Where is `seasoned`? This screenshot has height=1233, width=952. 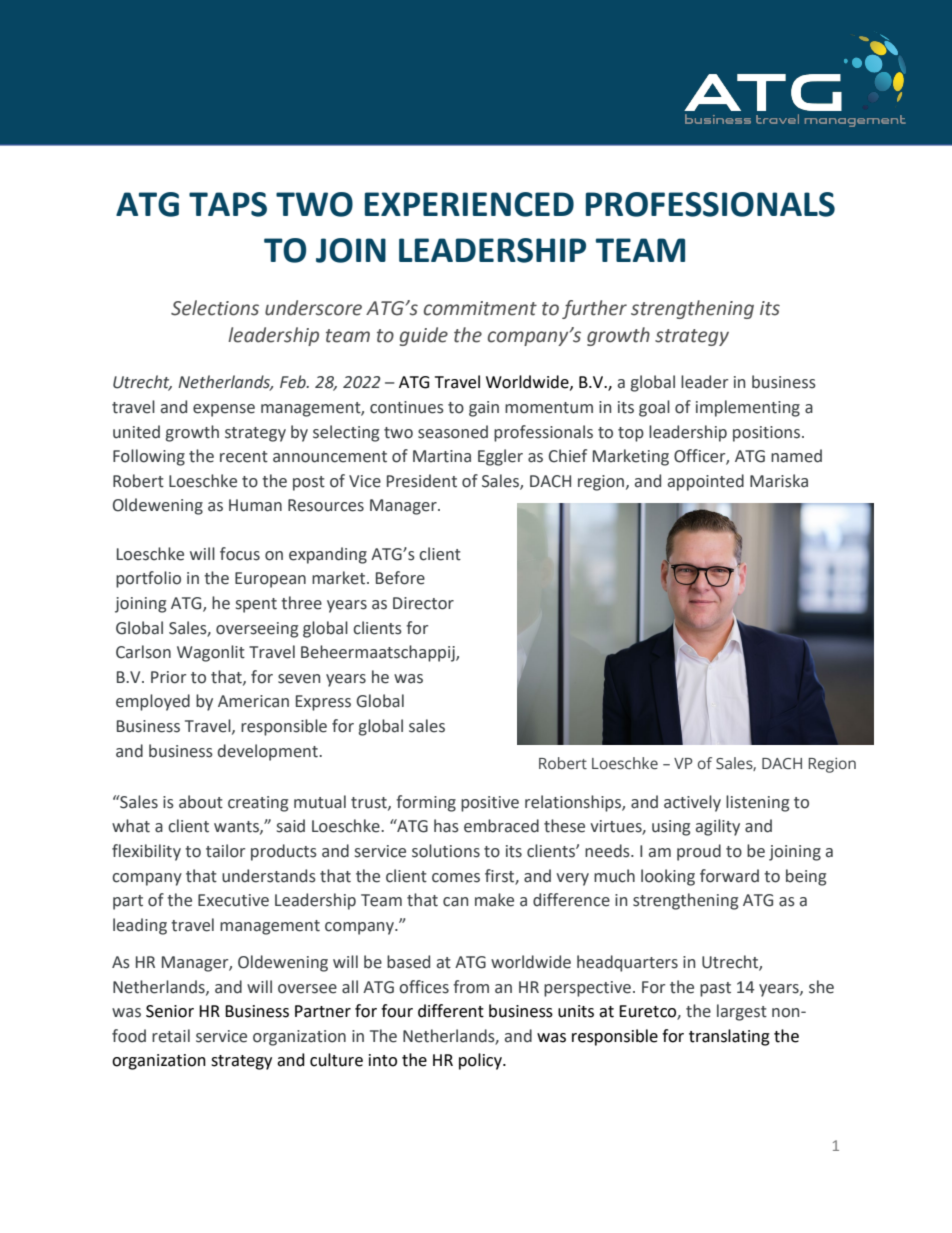
seasoned is located at coordinates (453, 432).
